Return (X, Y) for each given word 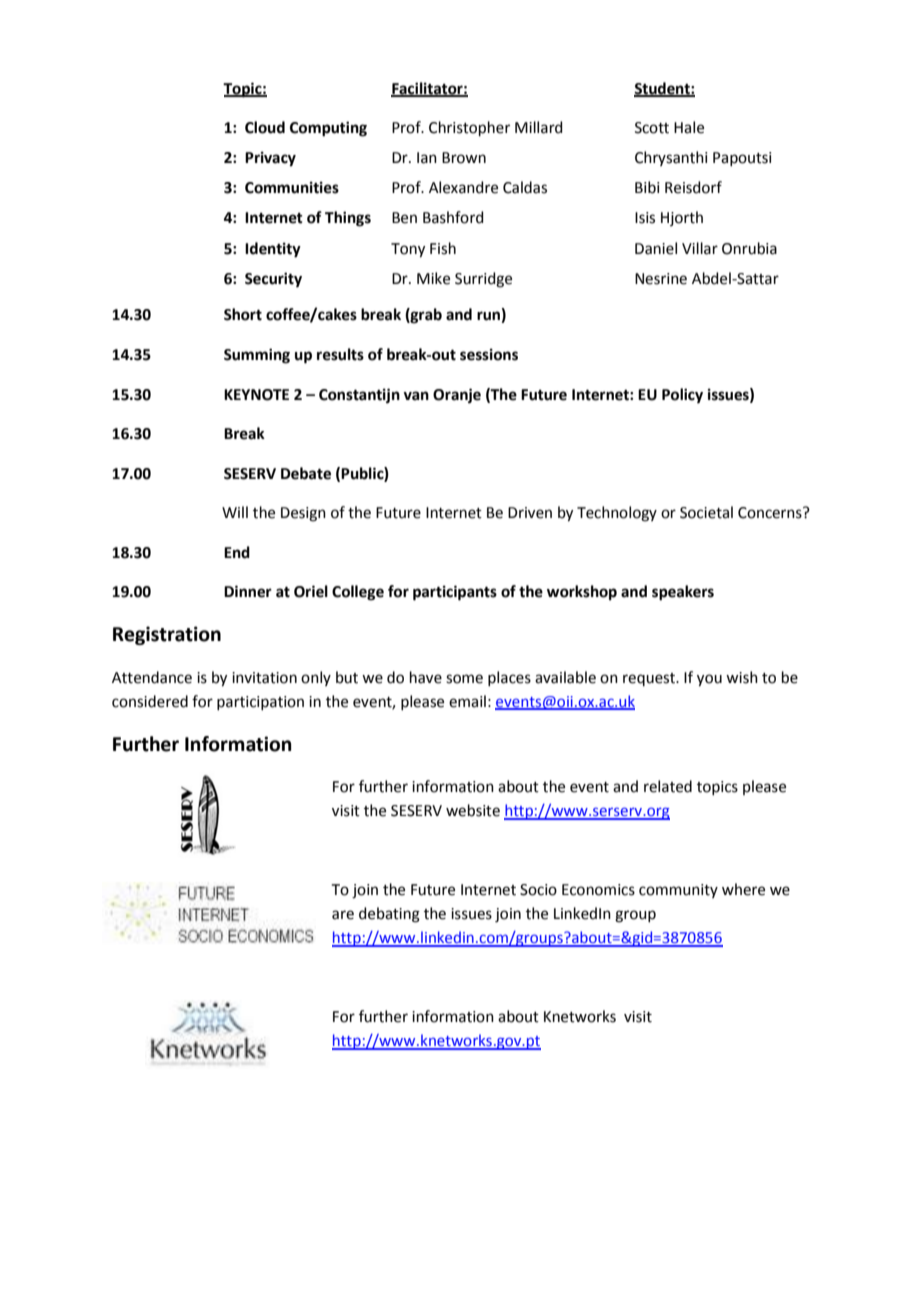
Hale (689, 127)
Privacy (270, 159)
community (678, 891)
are (343, 915)
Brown (464, 158)
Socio (538, 890)
